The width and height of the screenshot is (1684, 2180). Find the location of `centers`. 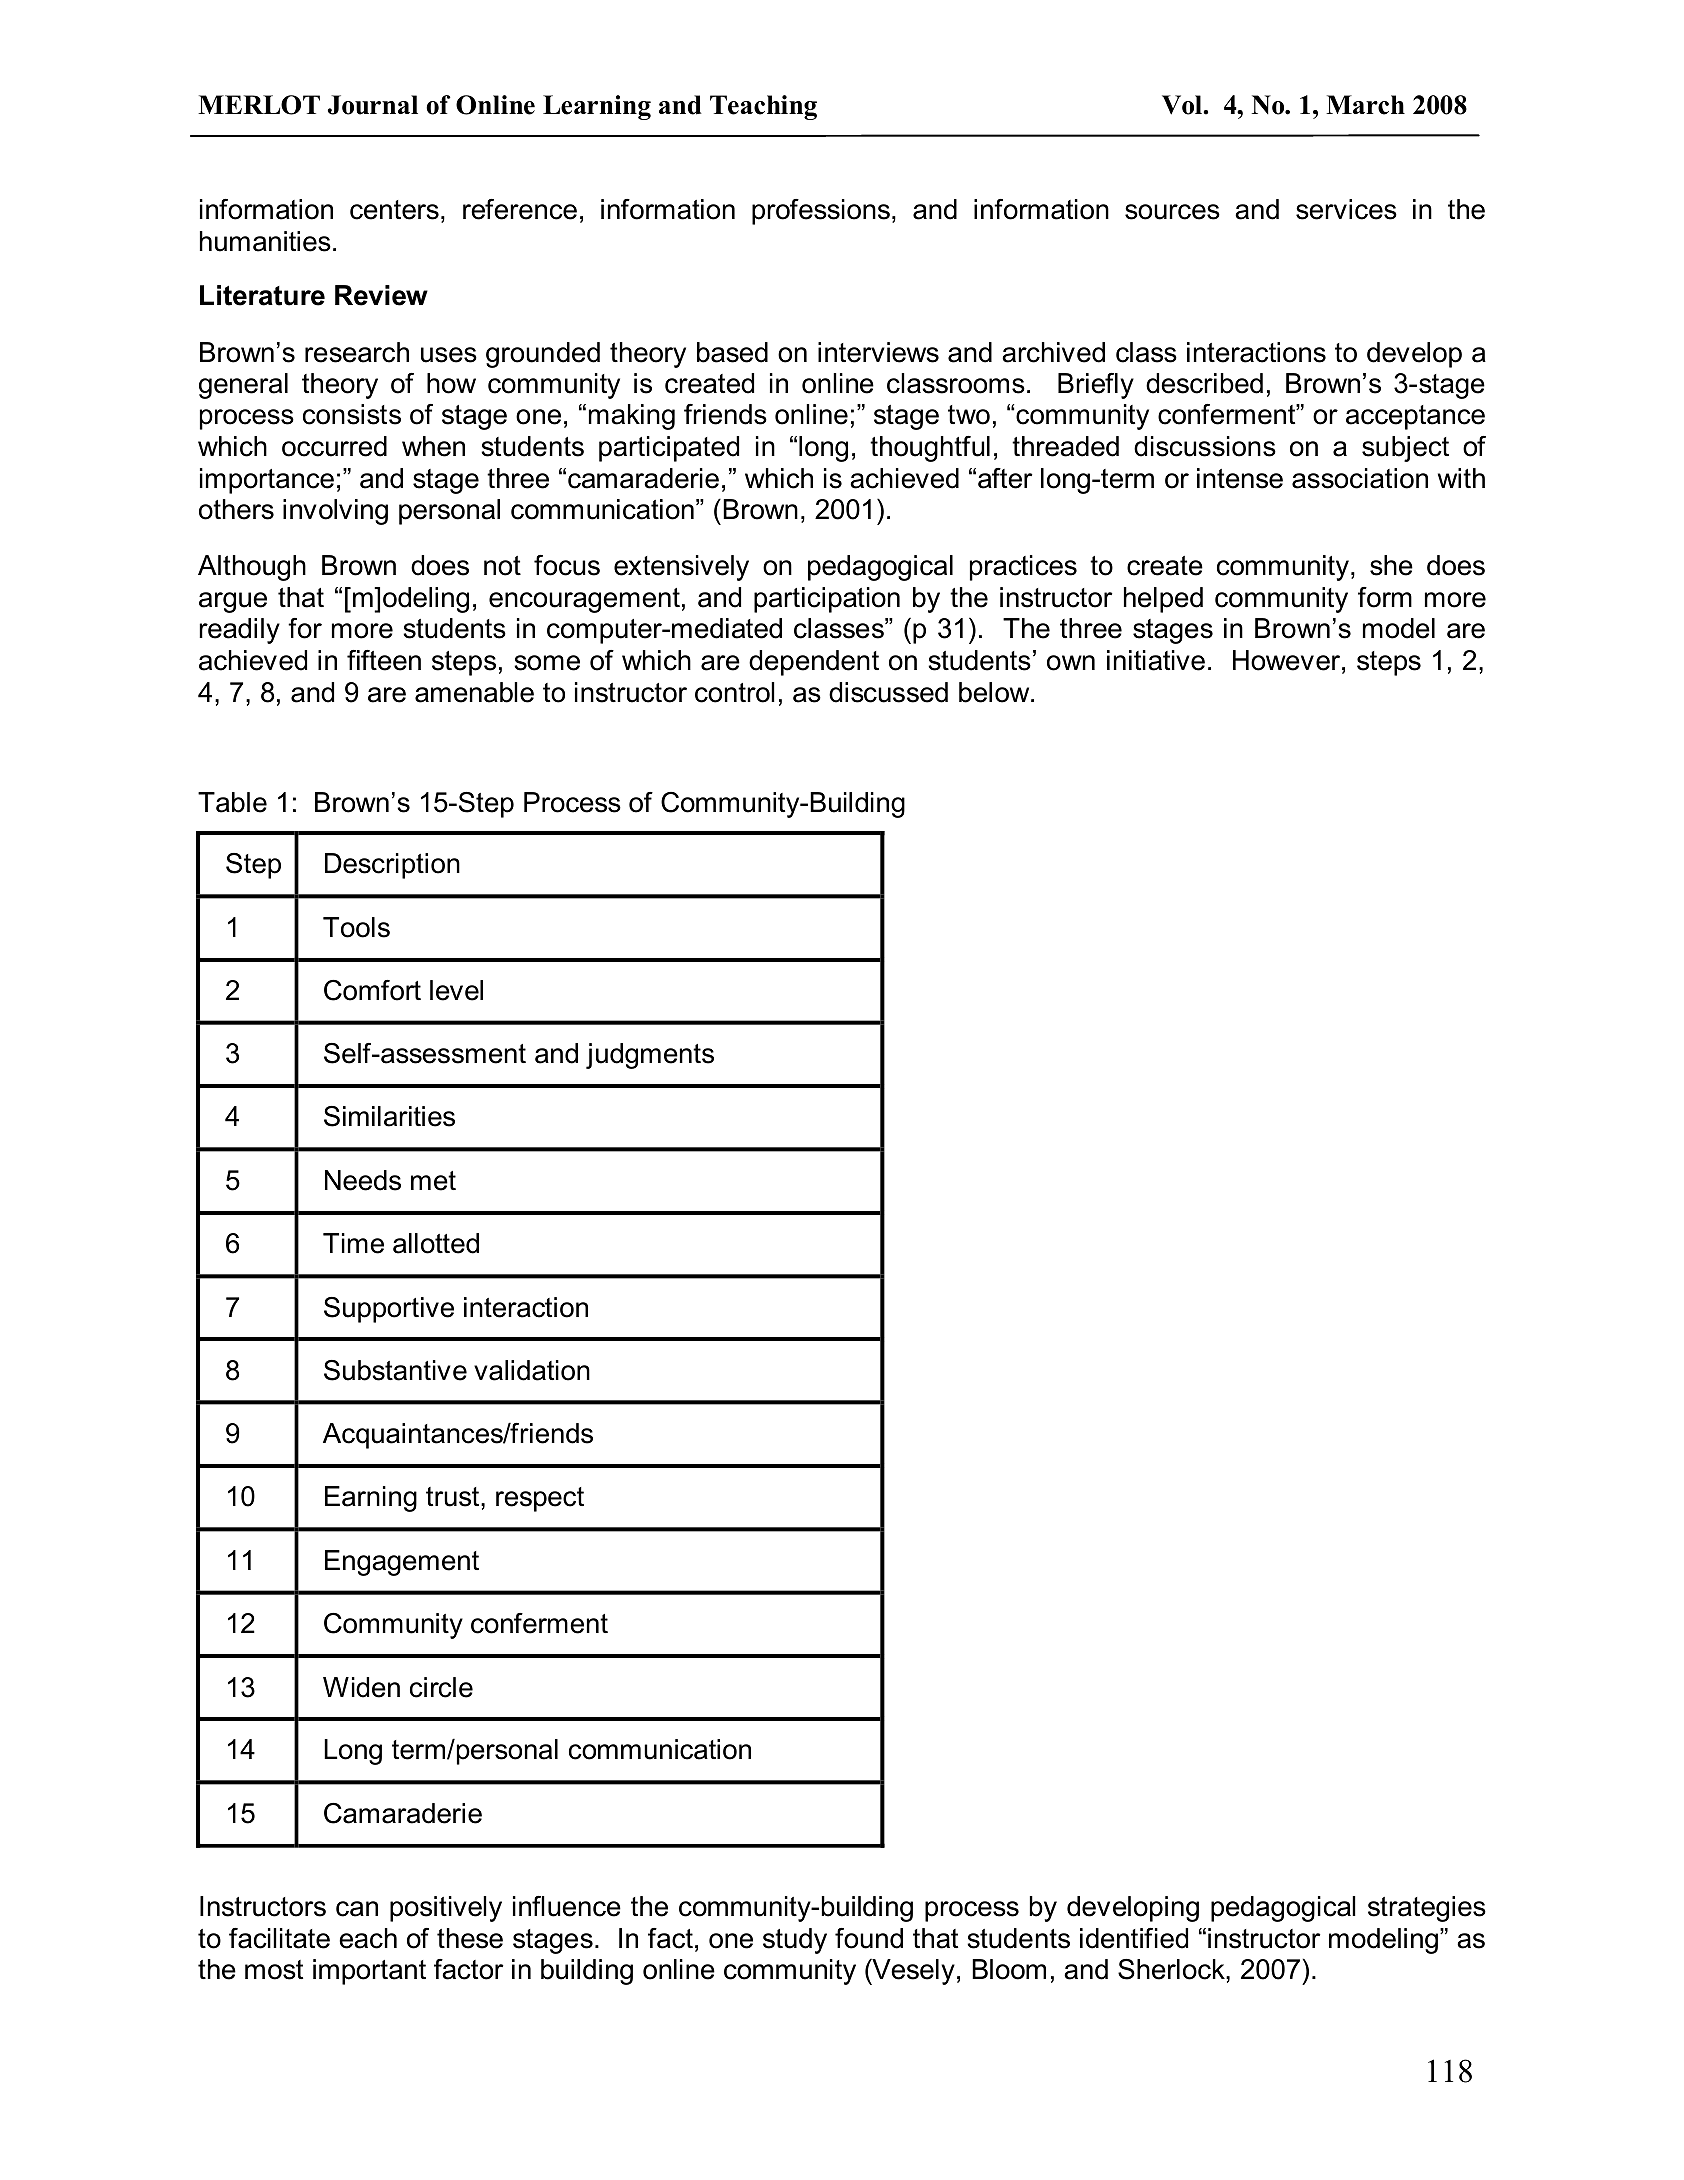

centers is located at coordinates (394, 210).
